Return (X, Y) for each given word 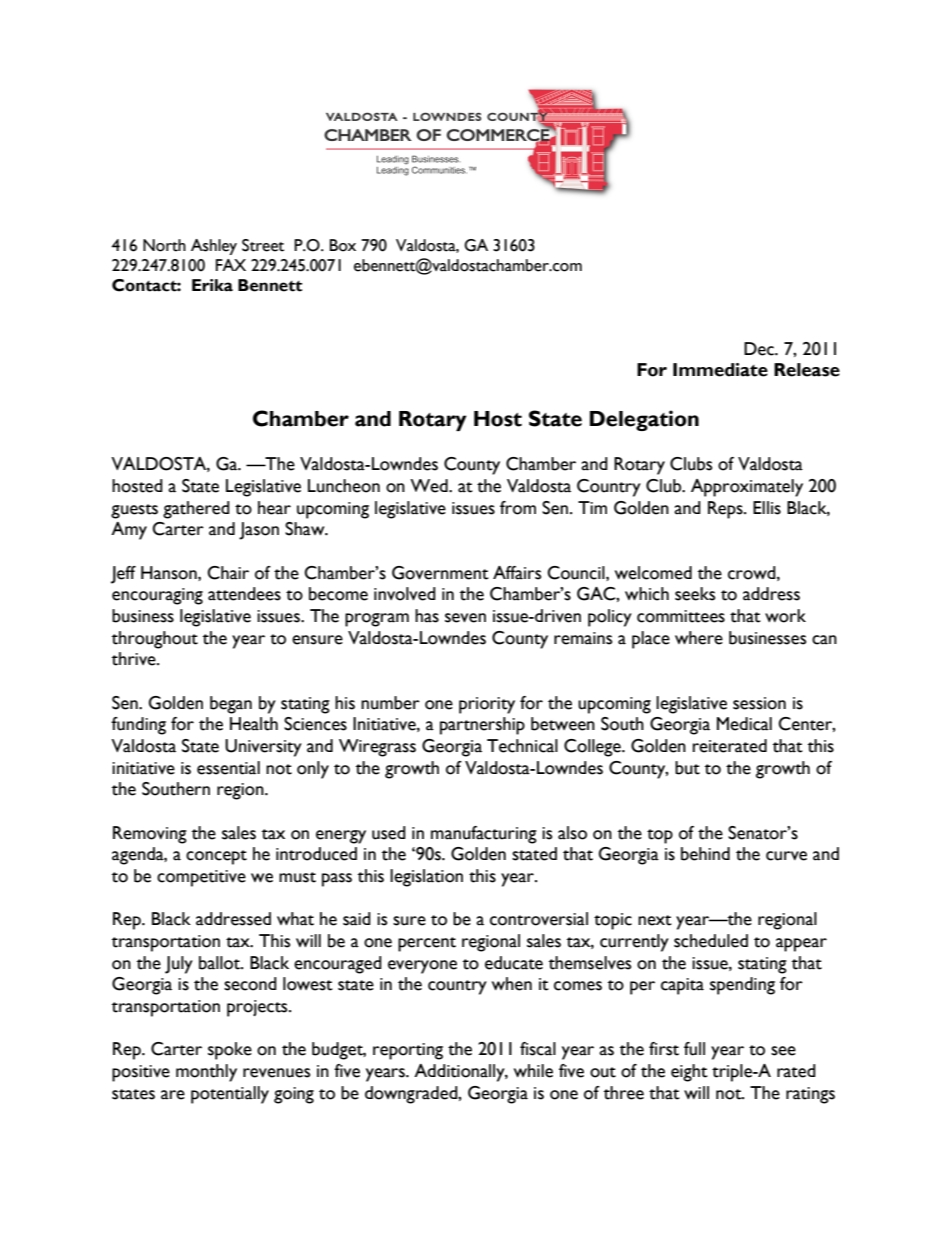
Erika (212, 285)
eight (689, 1073)
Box (343, 245)
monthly (206, 1073)
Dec (760, 349)
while (533, 1071)
